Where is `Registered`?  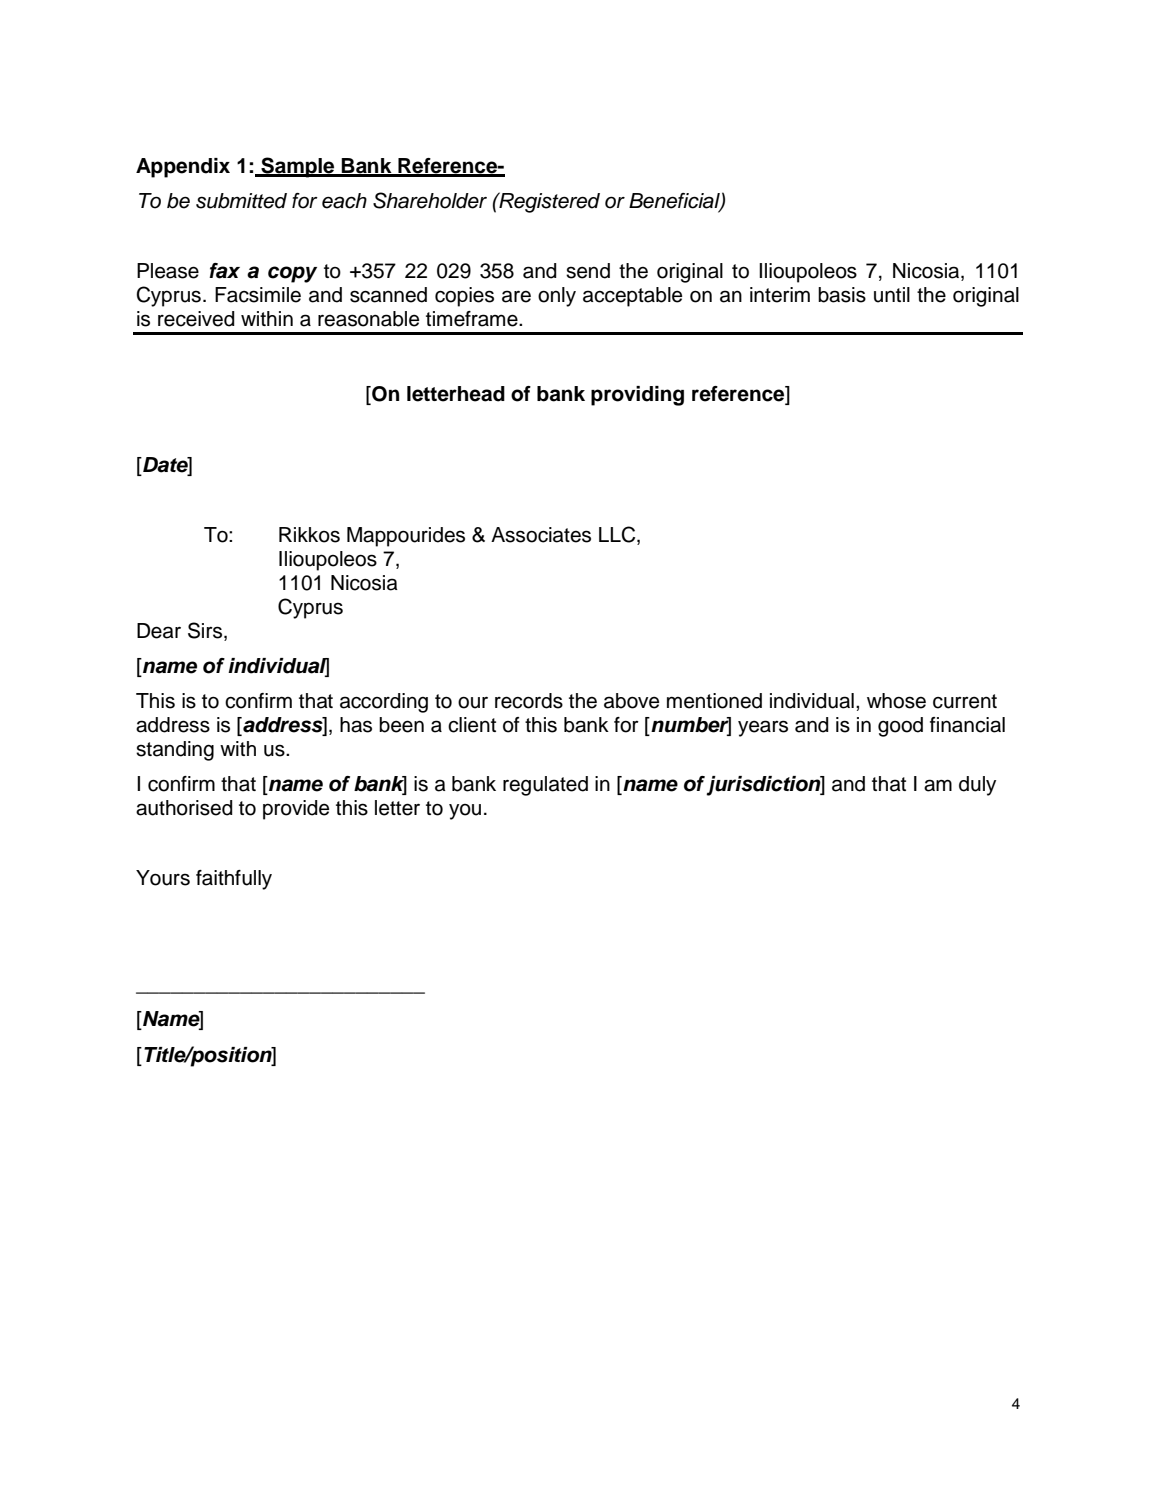
Registered is located at coordinates (548, 202).
